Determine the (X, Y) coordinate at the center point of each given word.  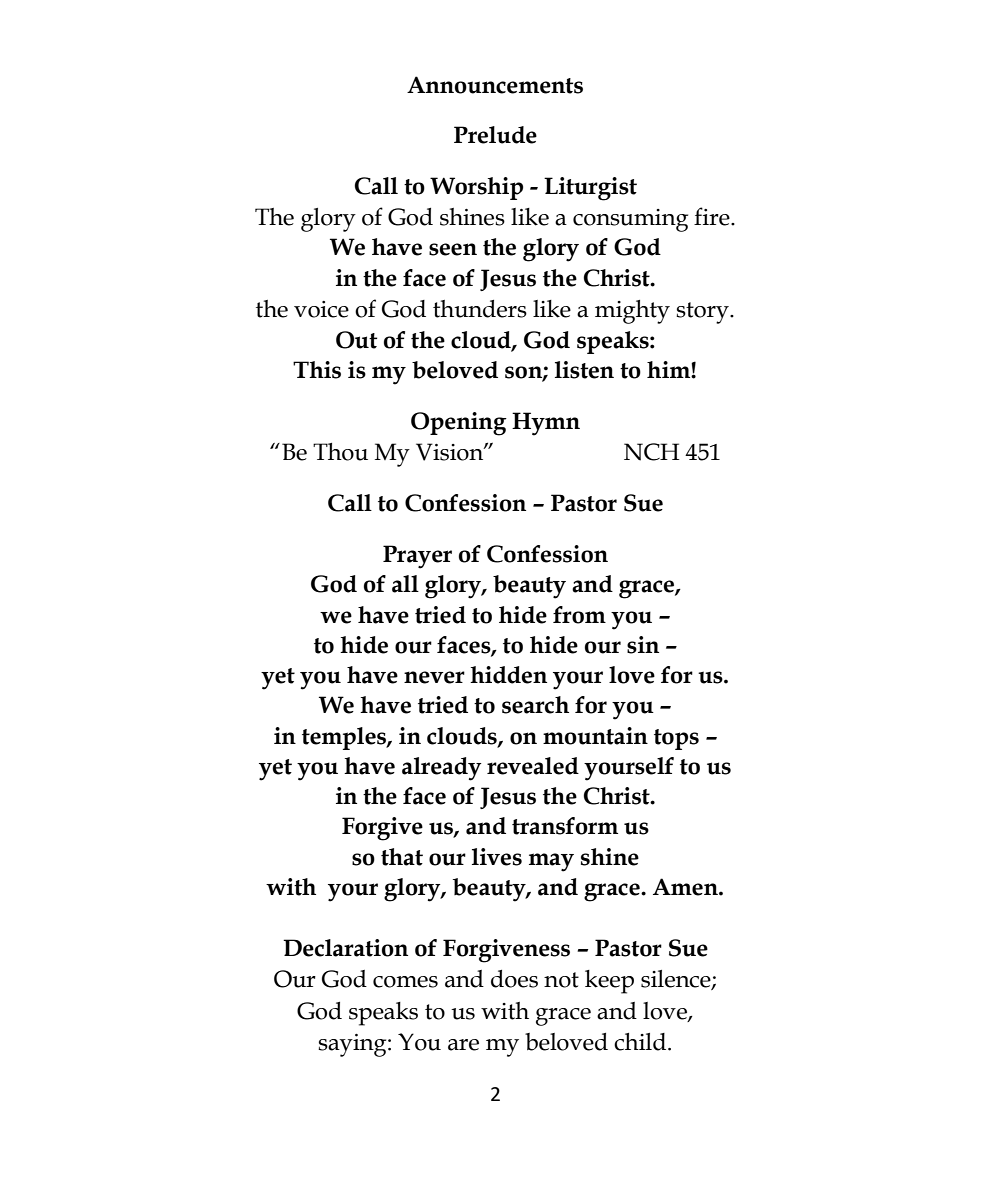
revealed (533, 766)
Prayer (417, 557)
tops (676, 739)
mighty (632, 312)
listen (584, 370)
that (402, 857)
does (514, 979)
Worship (476, 188)
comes (405, 982)
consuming (630, 220)
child (640, 1042)
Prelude (495, 135)
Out (356, 340)
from (579, 615)
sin (643, 645)
